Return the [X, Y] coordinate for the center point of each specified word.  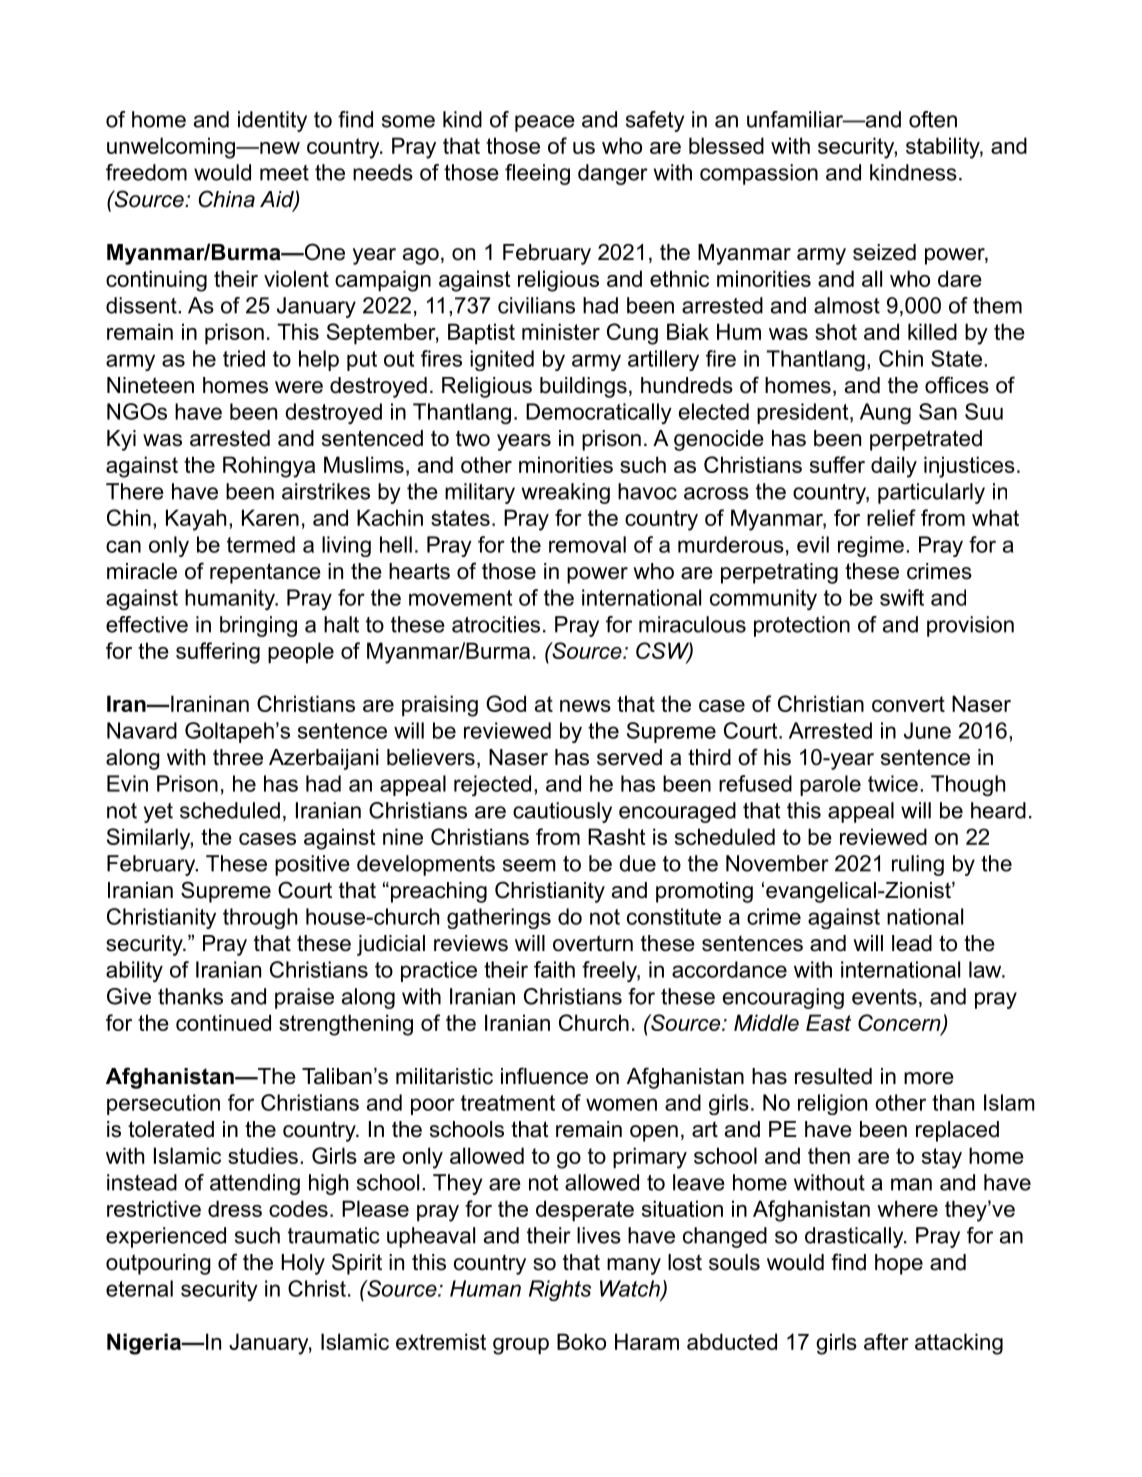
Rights [560, 1290]
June [927, 730]
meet [284, 173]
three [238, 757]
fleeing [537, 174]
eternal [139, 1288]
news [585, 706]
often [933, 119]
